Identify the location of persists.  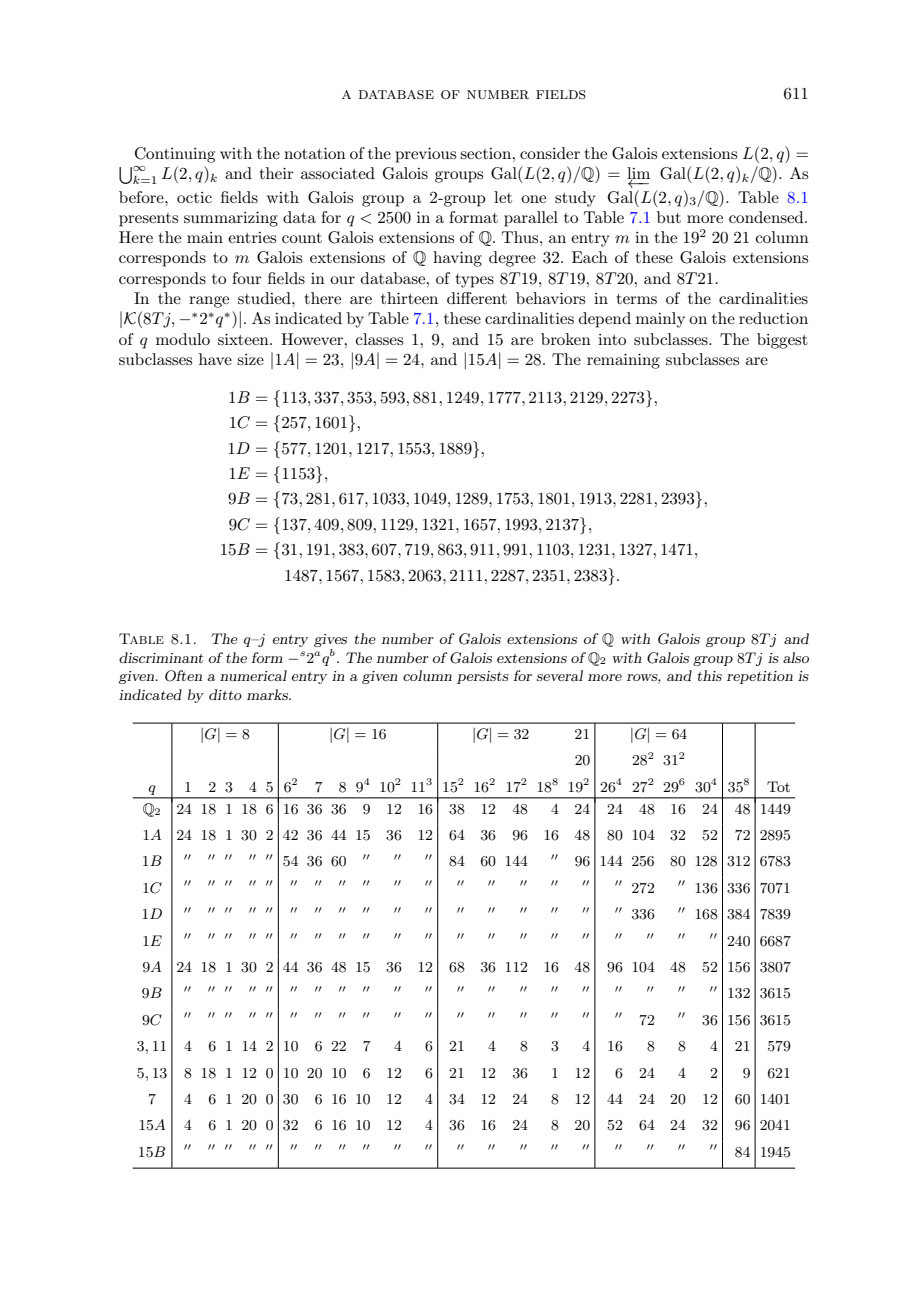
(483, 677).
